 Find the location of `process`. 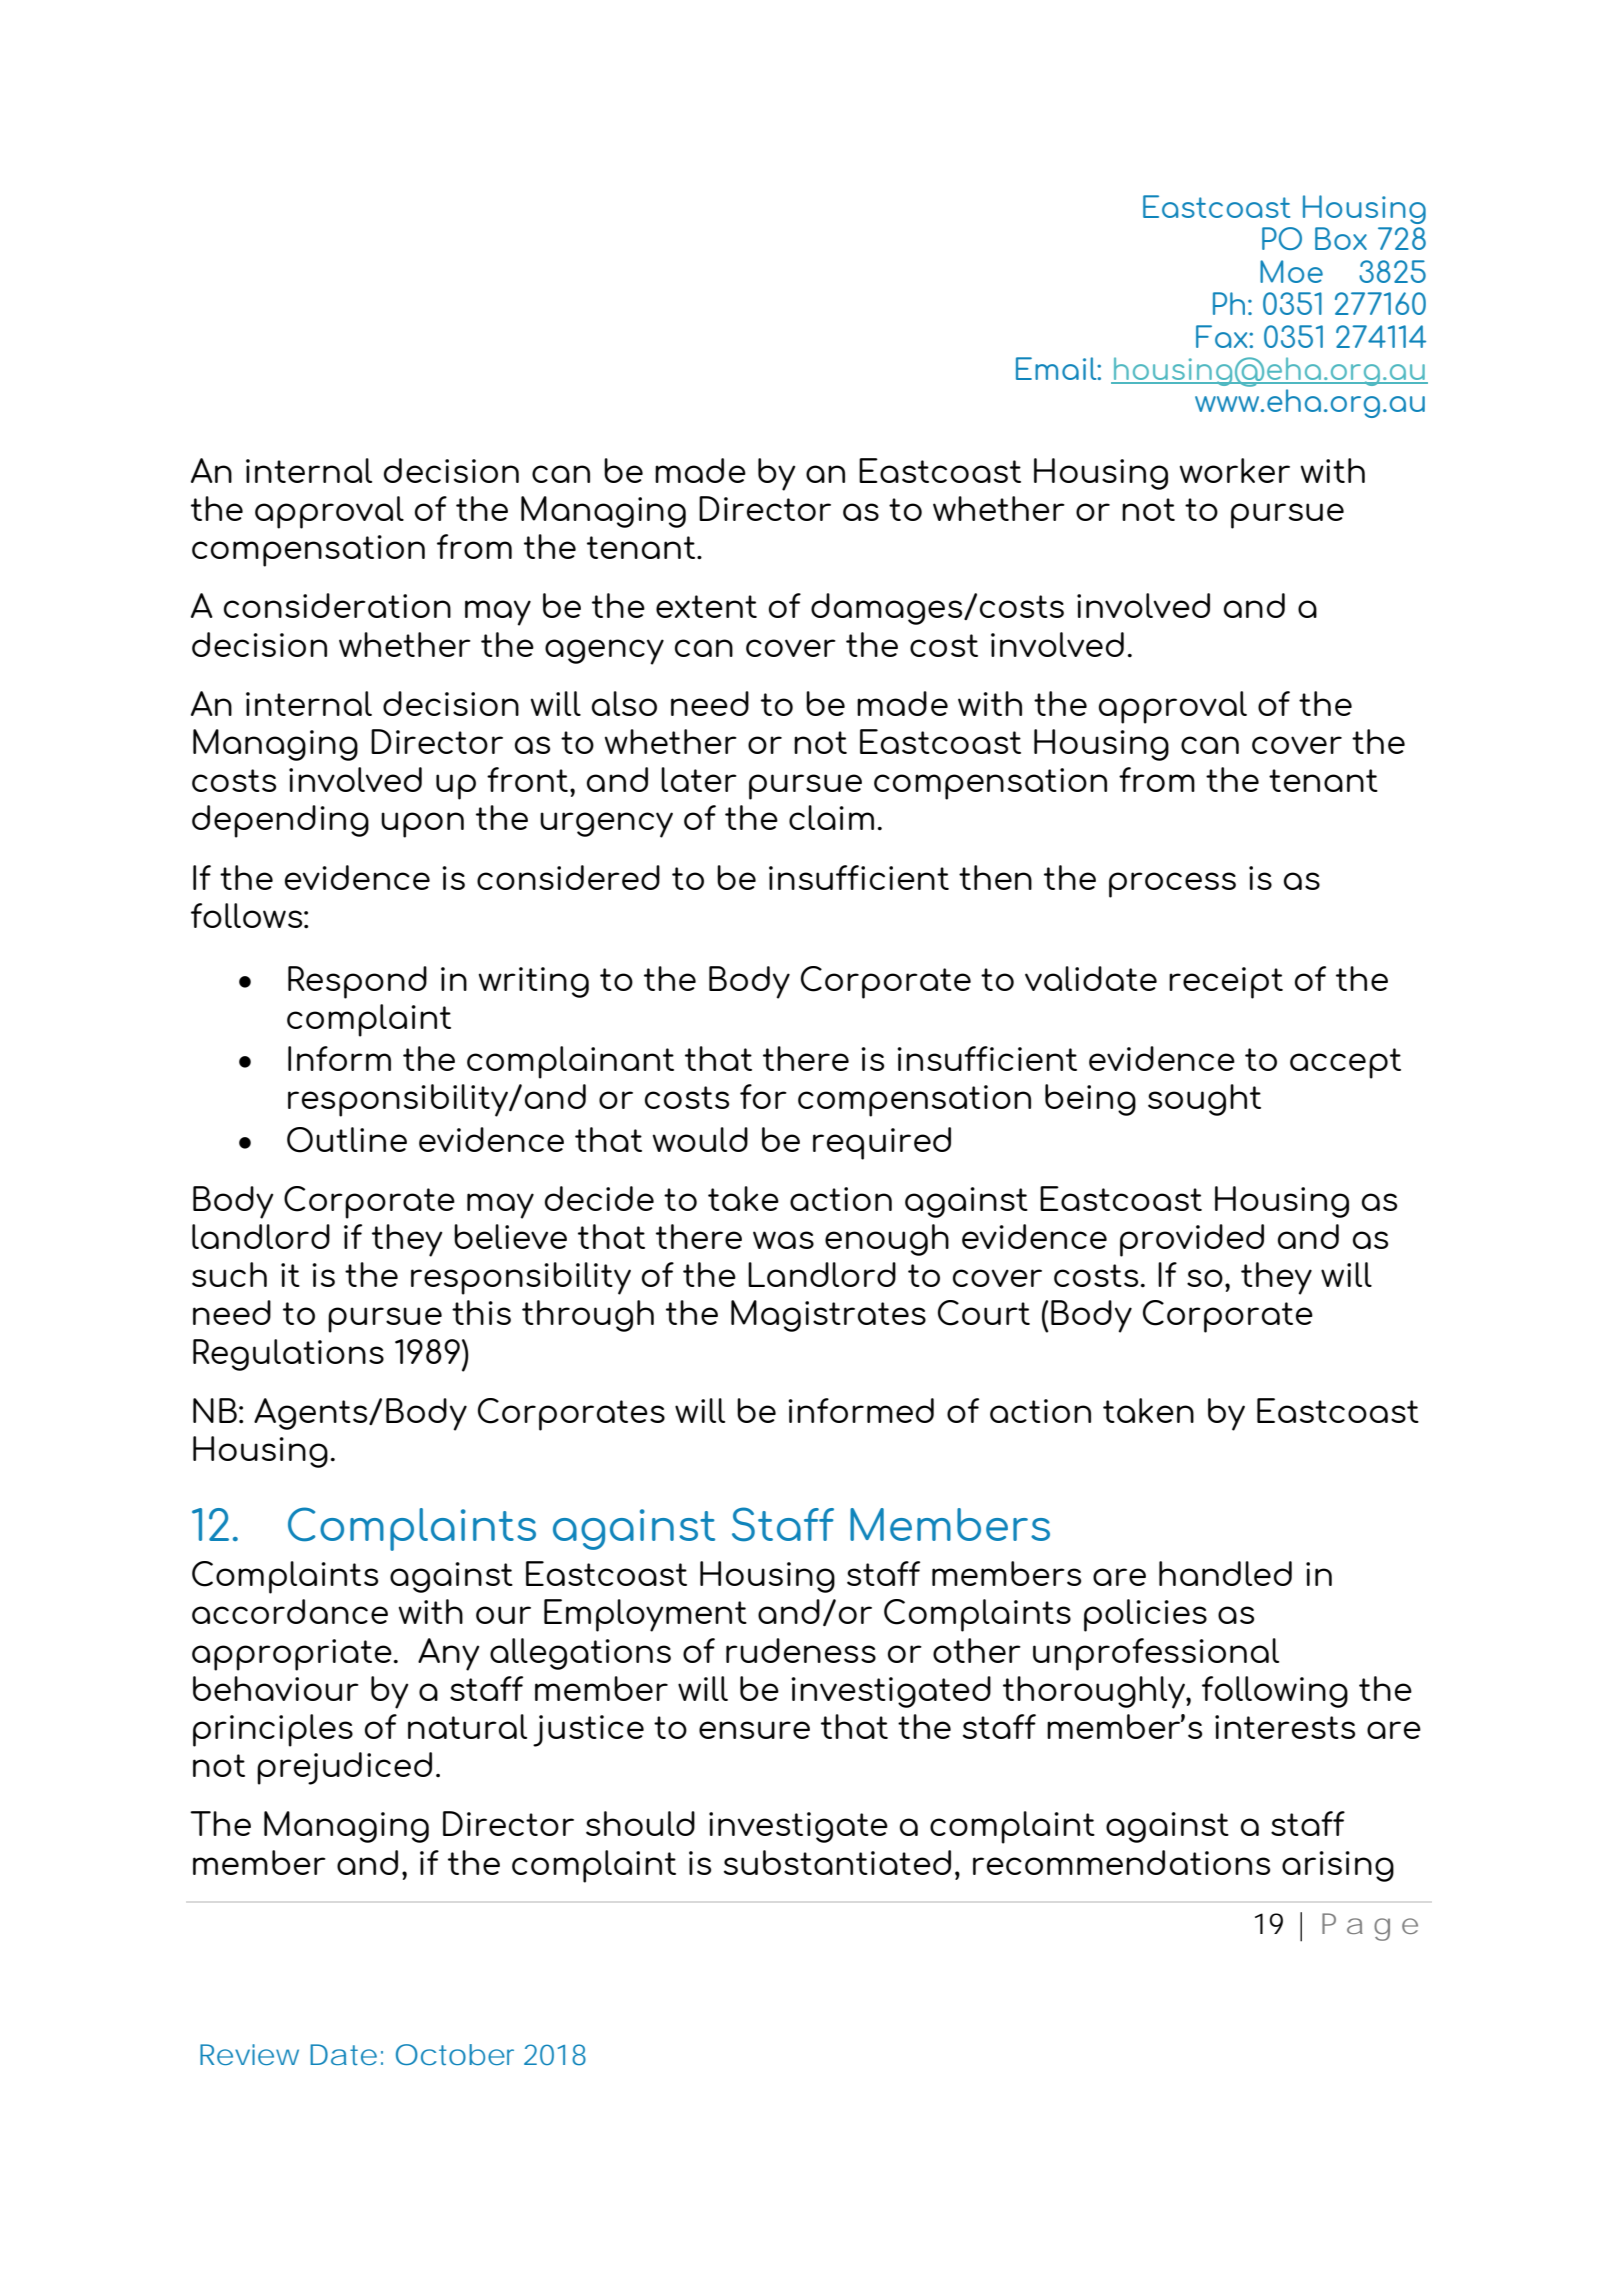

process is located at coordinates (1172, 885).
